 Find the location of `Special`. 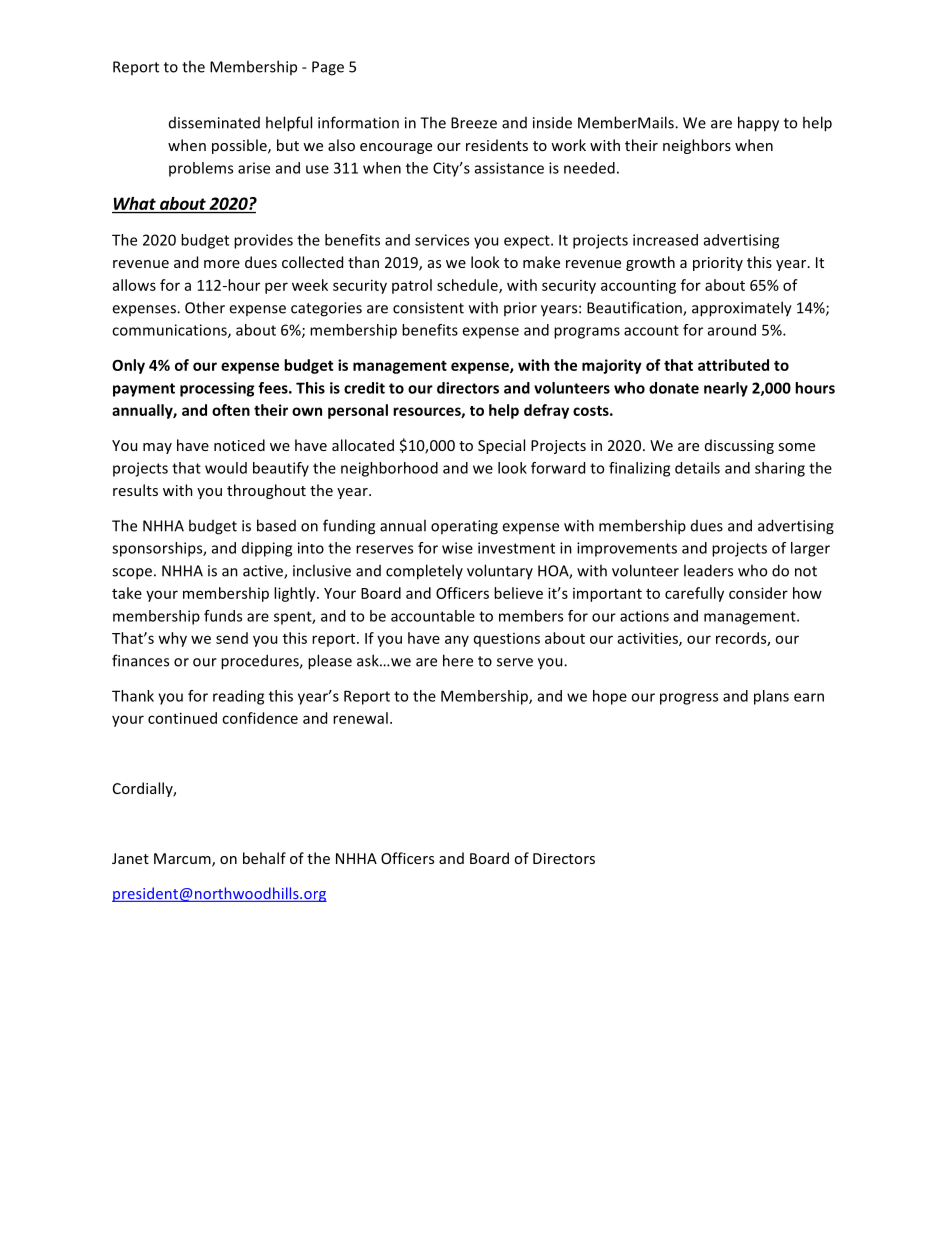

Special is located at coordinates (501, 446).
